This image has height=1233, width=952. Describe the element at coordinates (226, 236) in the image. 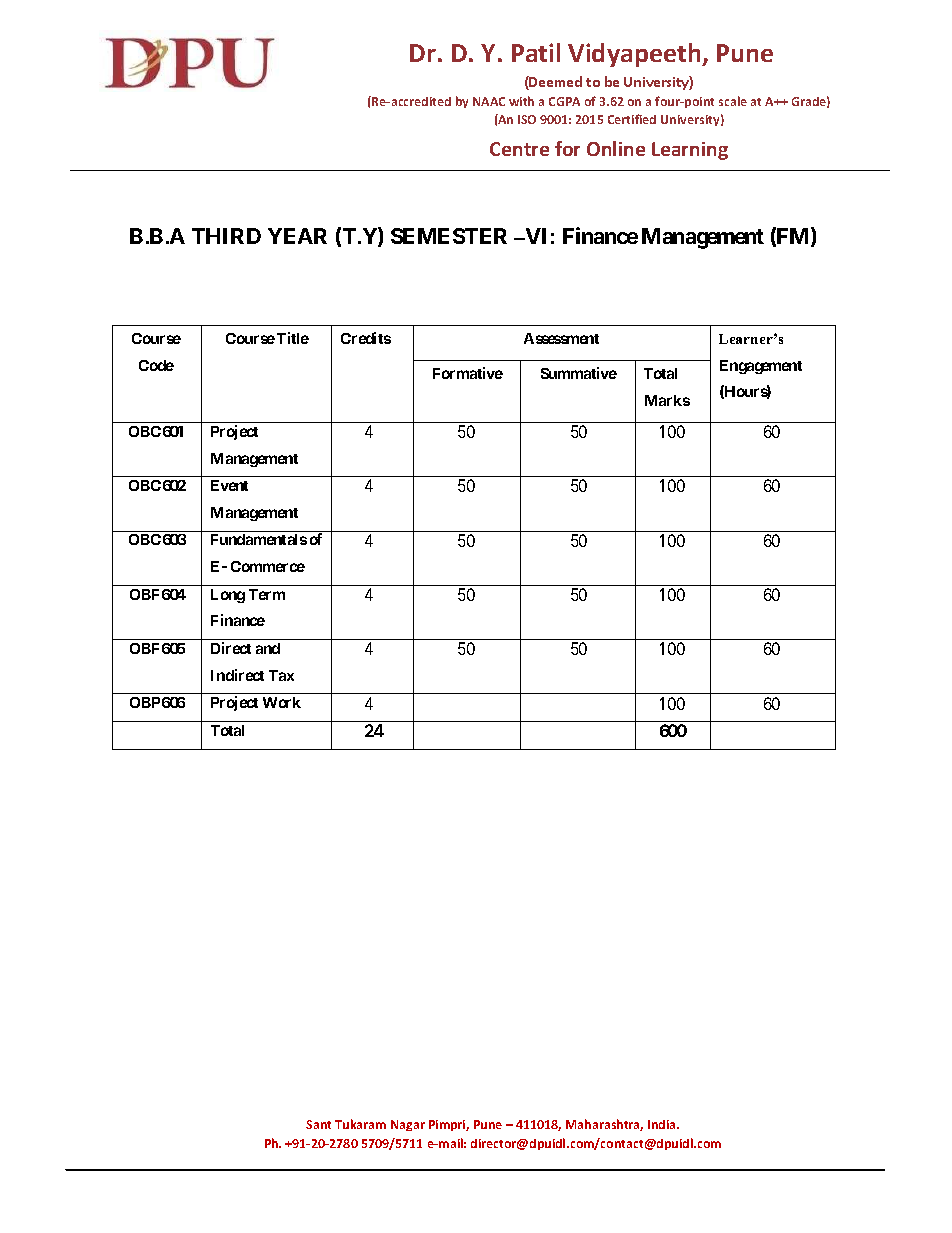

I see `THIRD` at that location.
